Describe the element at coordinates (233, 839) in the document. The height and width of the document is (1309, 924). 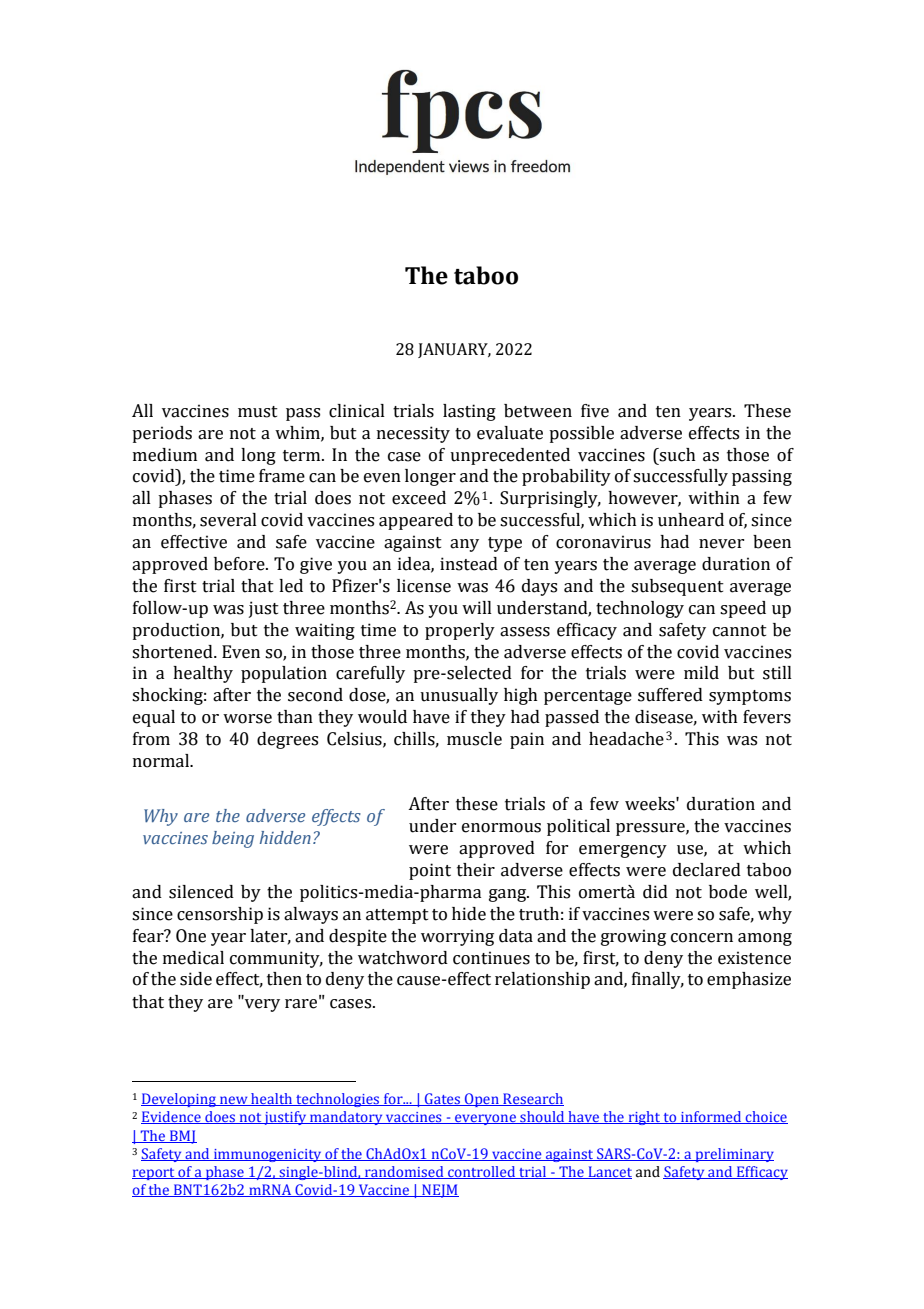
I see `being` at that location.
